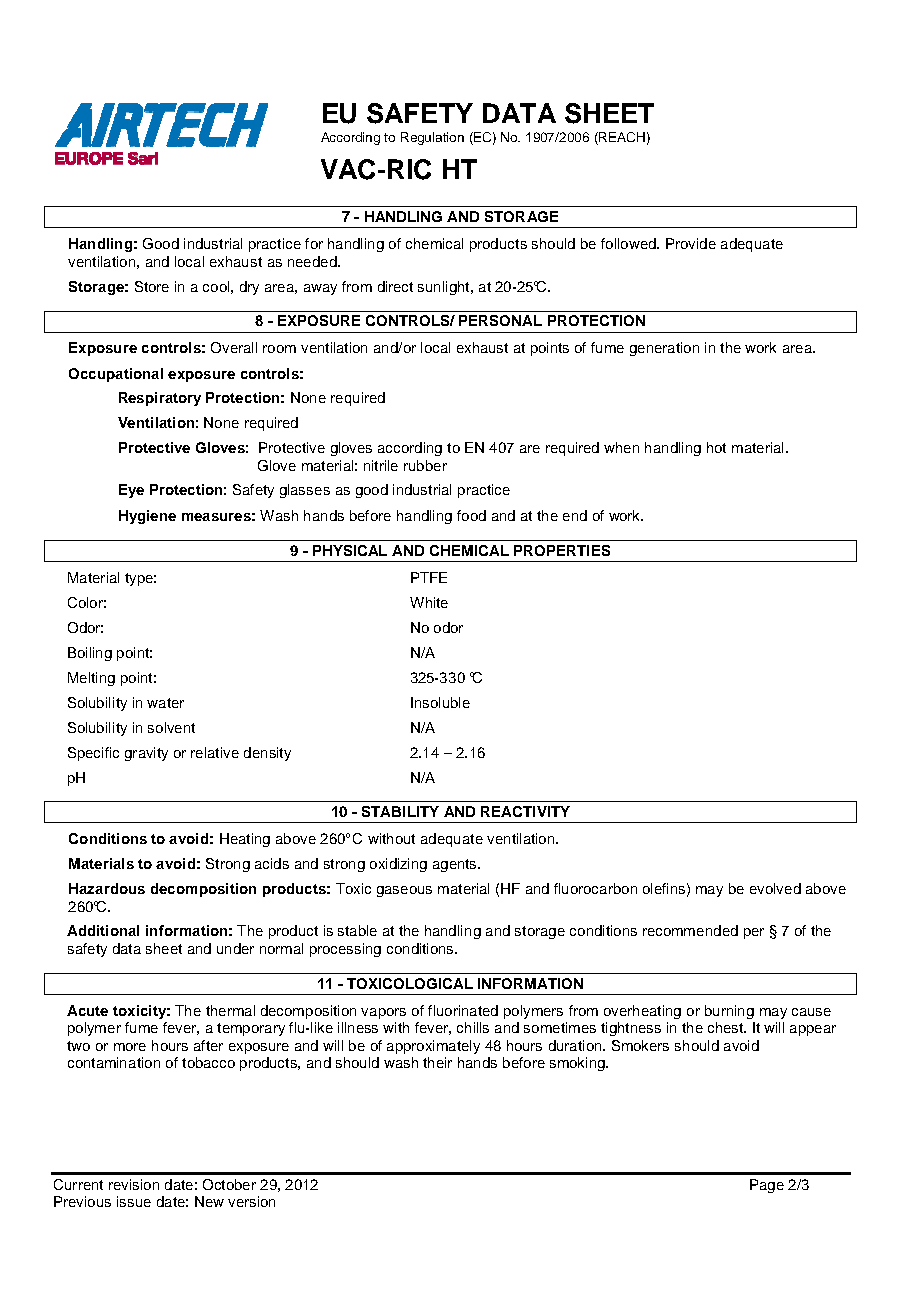 This page has width=924, height=1308. Describe the element at coordinates (103, 930) in the page. I see `Additional` at that location.
